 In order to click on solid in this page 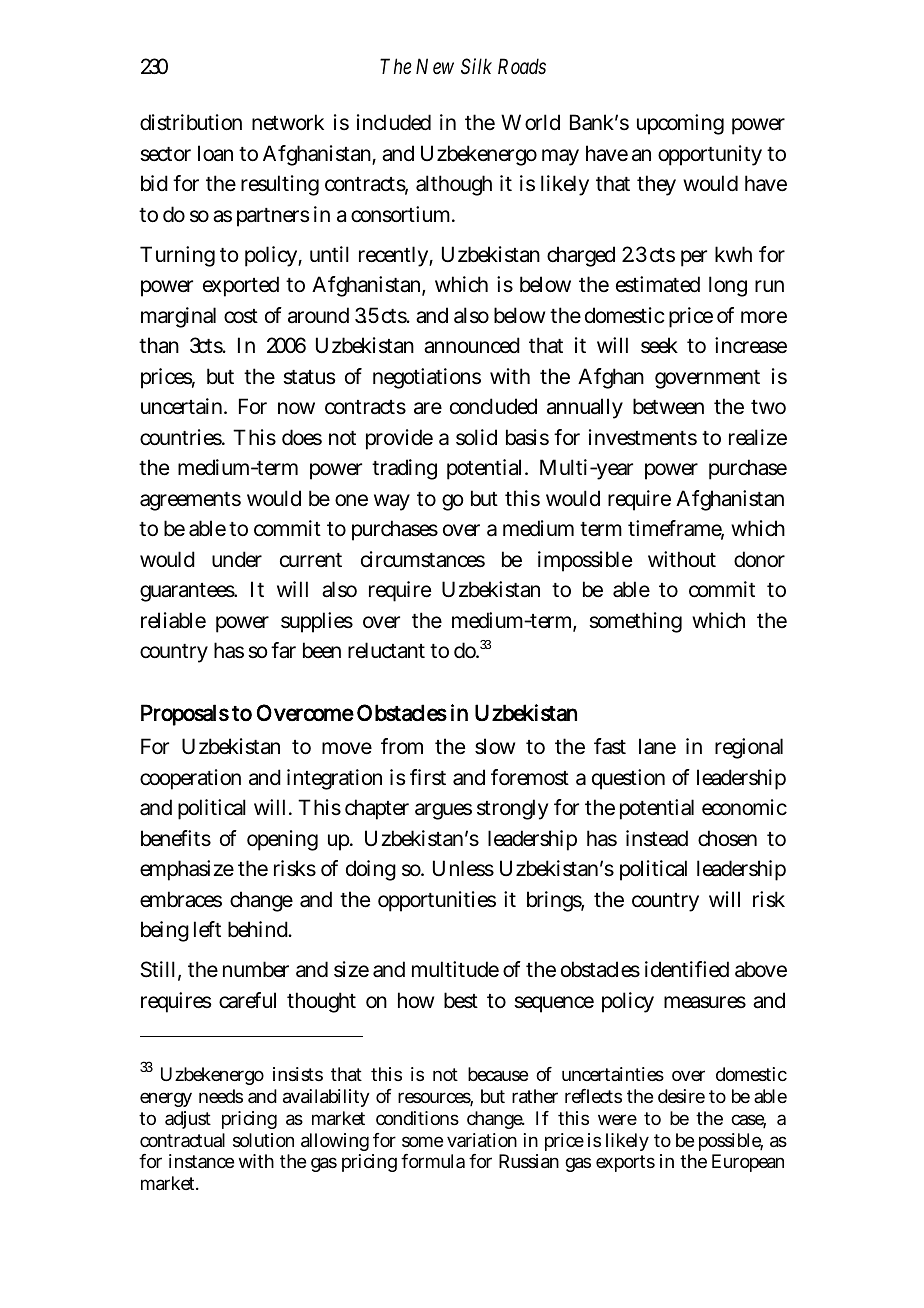, I will do `click(476, 437)`.
